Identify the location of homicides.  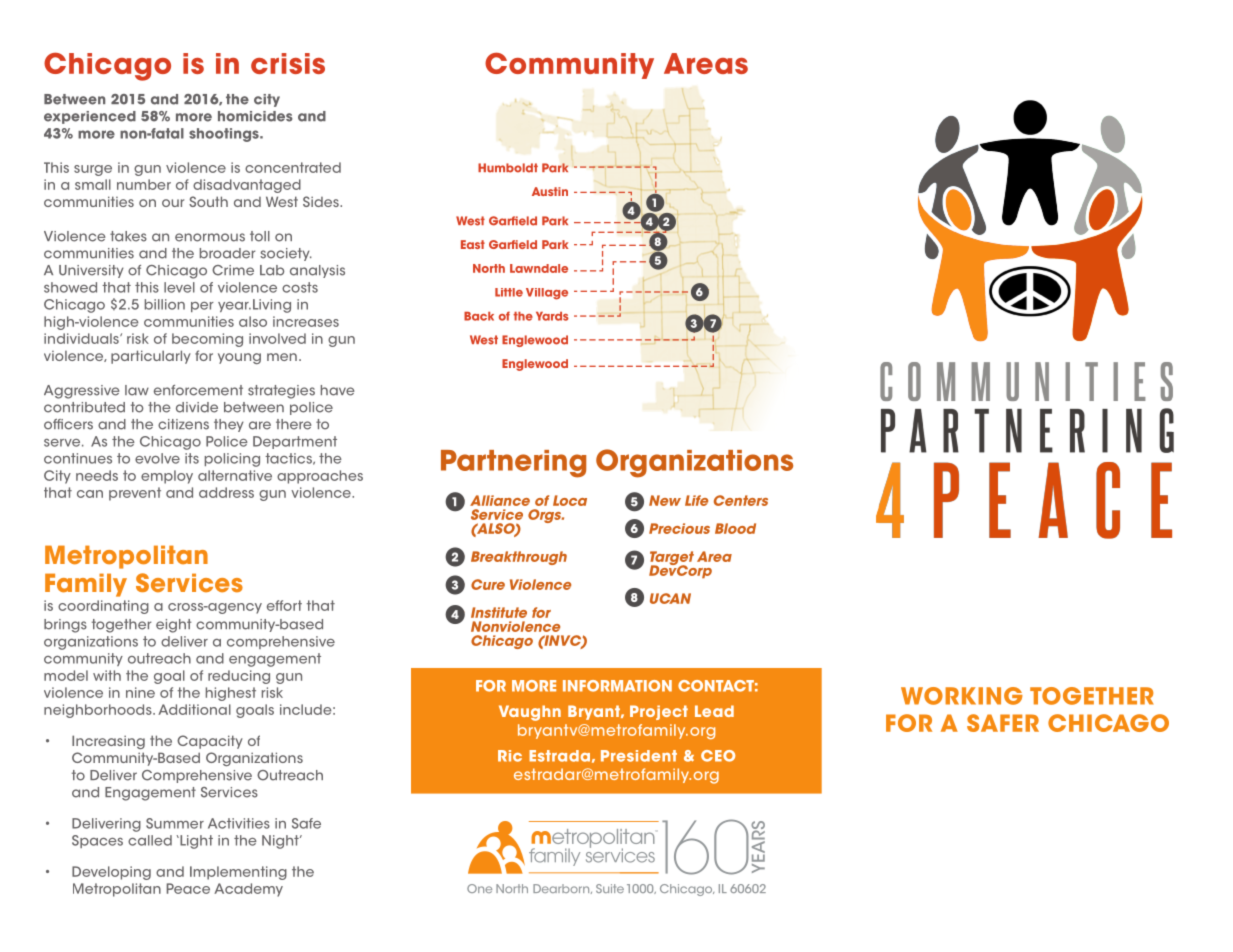
(255, 116).
